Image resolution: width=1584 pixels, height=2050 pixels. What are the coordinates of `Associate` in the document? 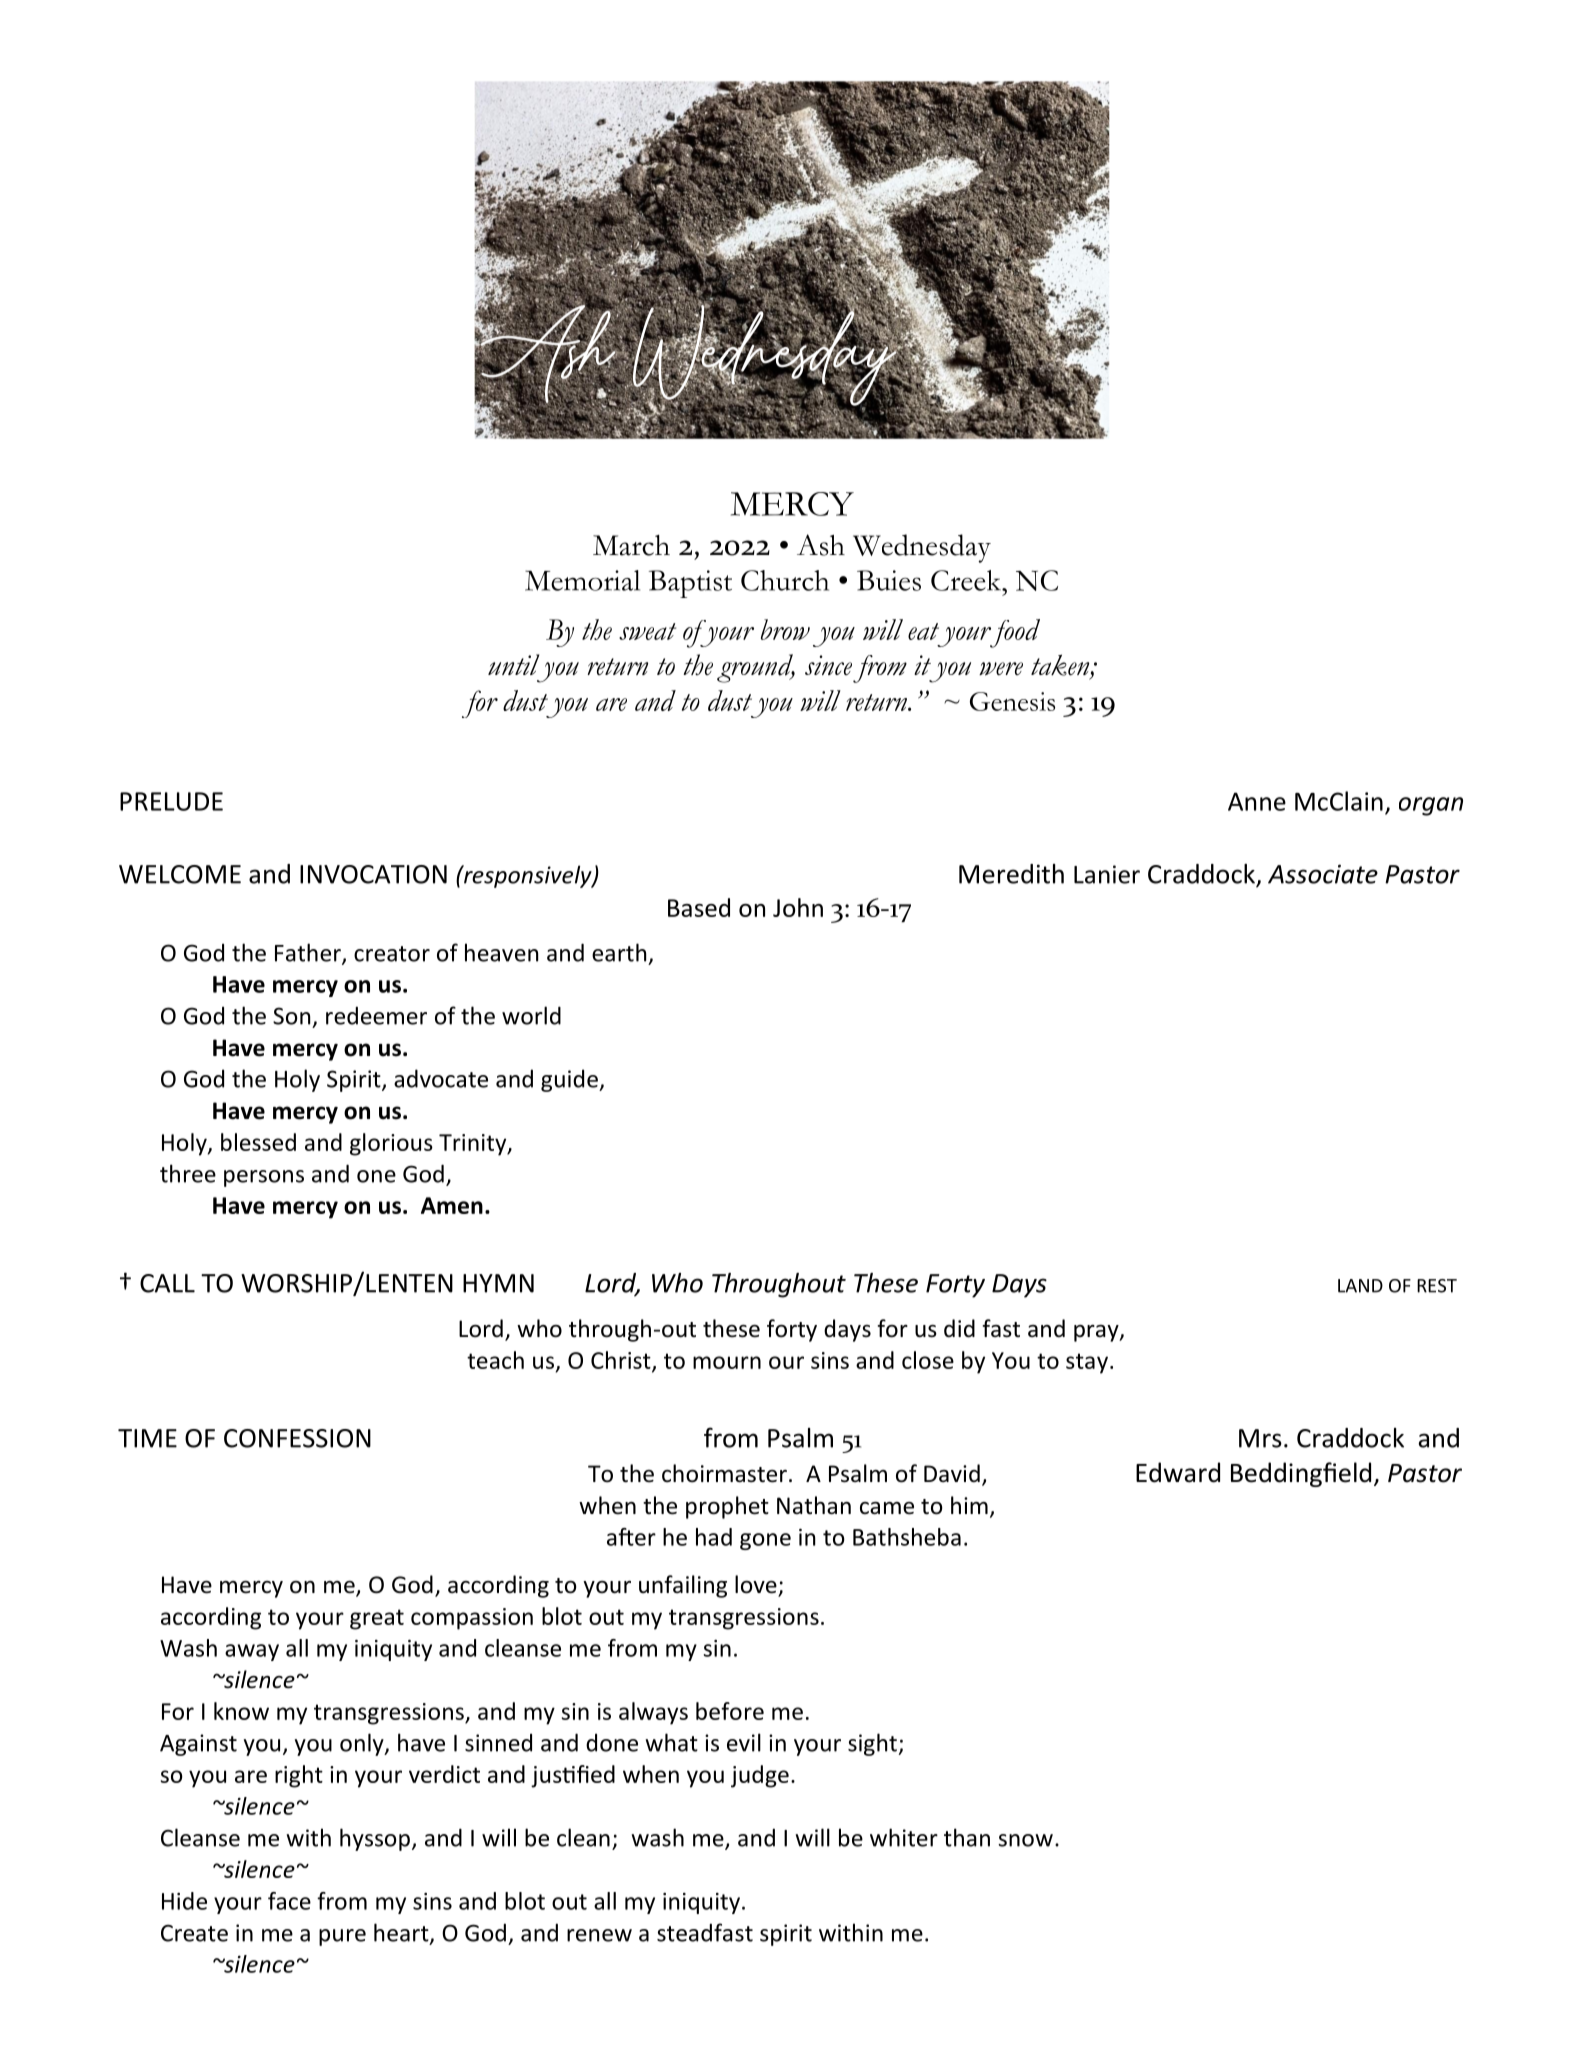 It's located at (1323, 874).
